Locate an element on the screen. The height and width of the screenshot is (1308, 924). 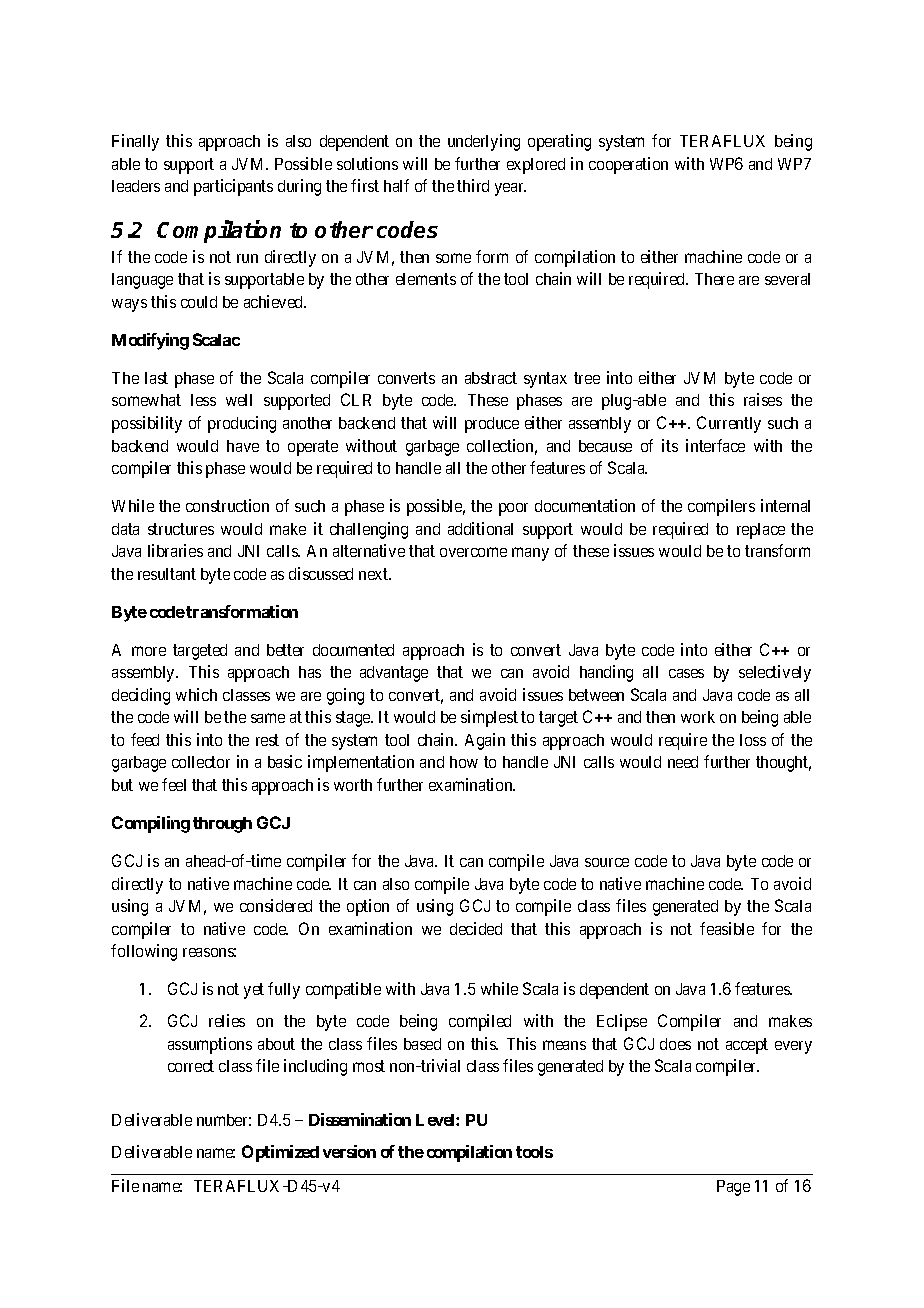
advantage is located at coordinates (394, 674).
